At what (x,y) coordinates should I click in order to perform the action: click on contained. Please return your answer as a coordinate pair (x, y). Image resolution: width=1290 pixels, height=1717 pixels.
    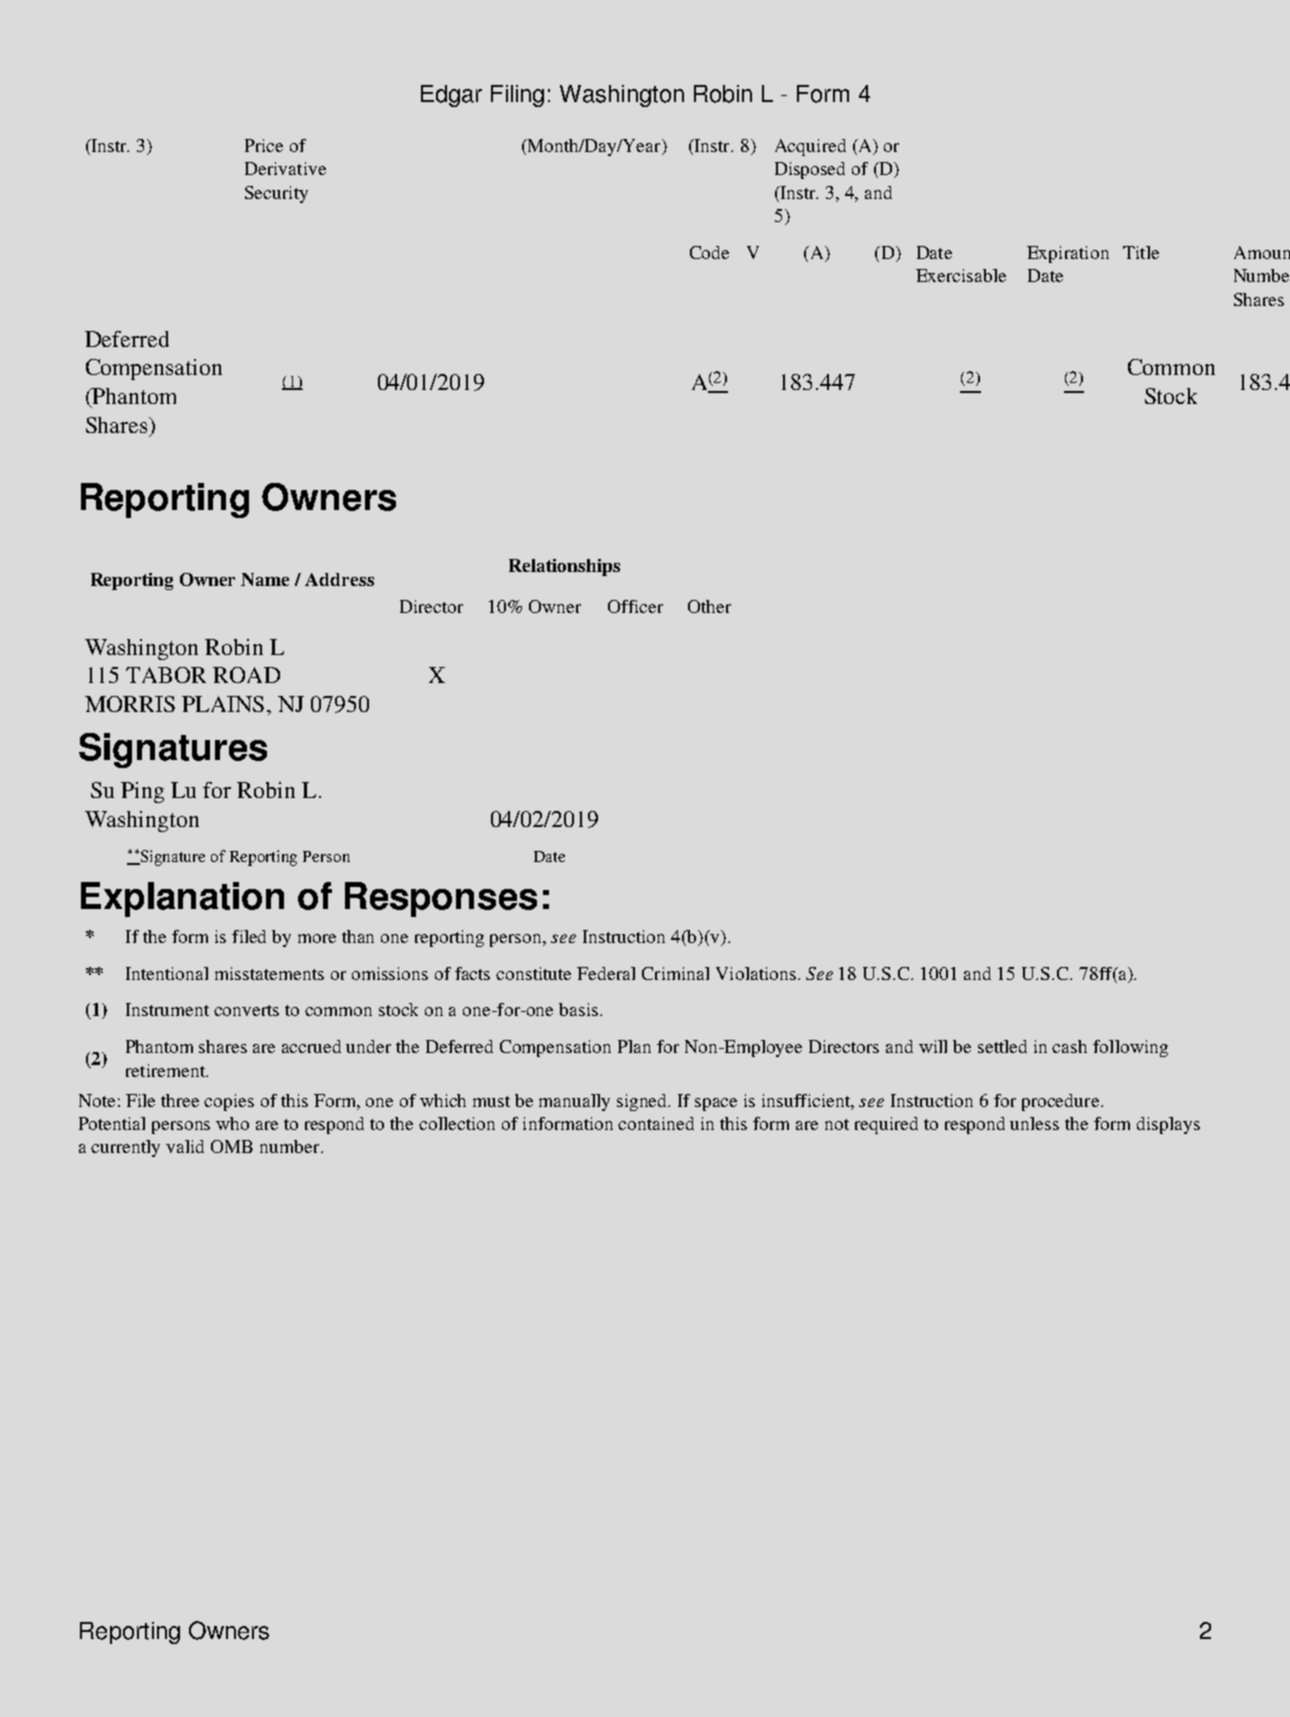
    Looking at the image, I should click on (656, 1123).
